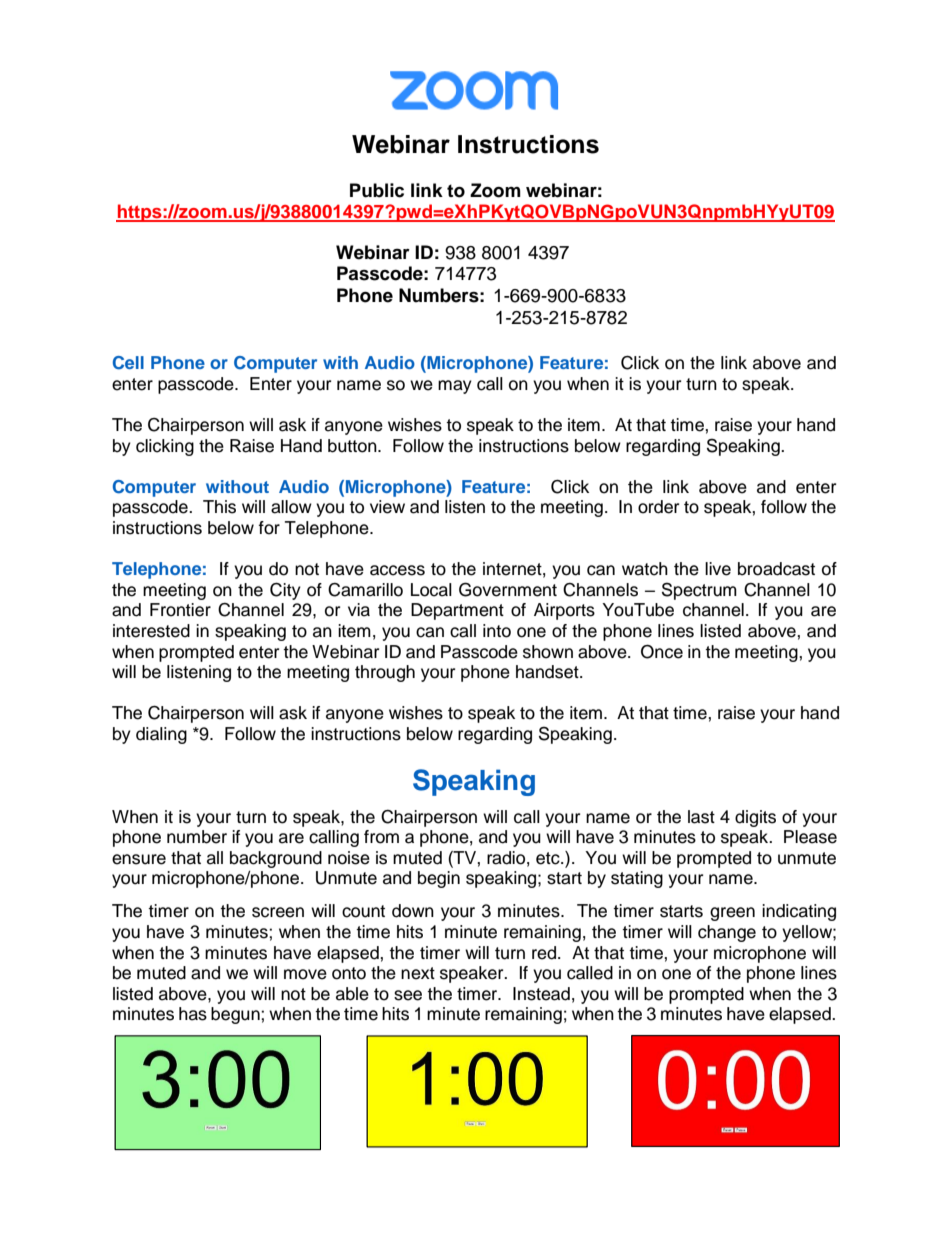 Image resolution: width=952 pixels, height=1233 pixels. Describe the element at coordinates (718, 569) in the screenshot. I see `live` at that location.
